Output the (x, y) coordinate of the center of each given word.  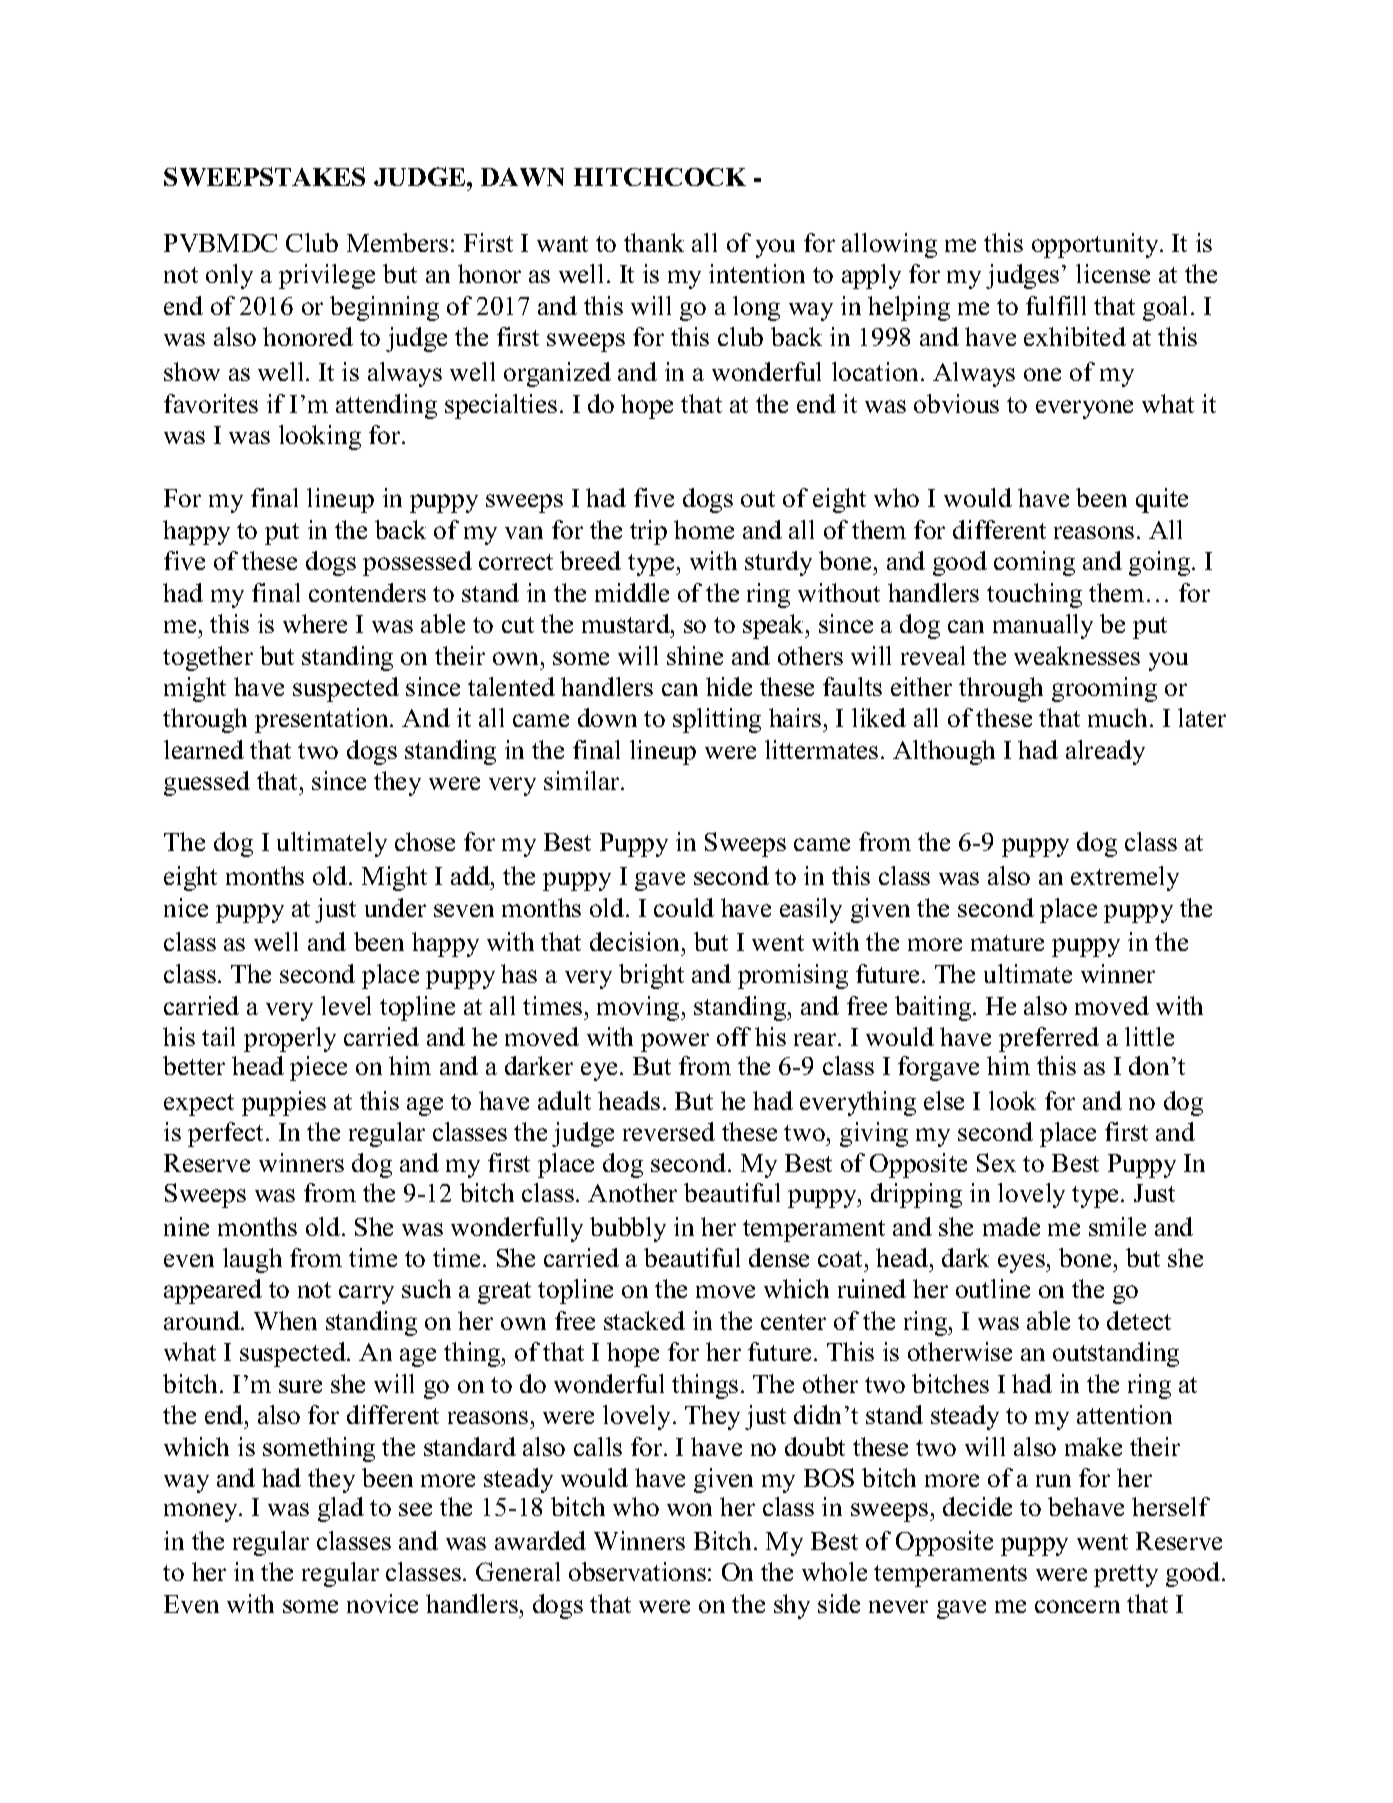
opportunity (1096, 245)
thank (654, 242)
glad (341, 1509)
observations (637, 1571)
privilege (327, 276)
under (395, 907)
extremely (1125, 878)
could (684, 907)
